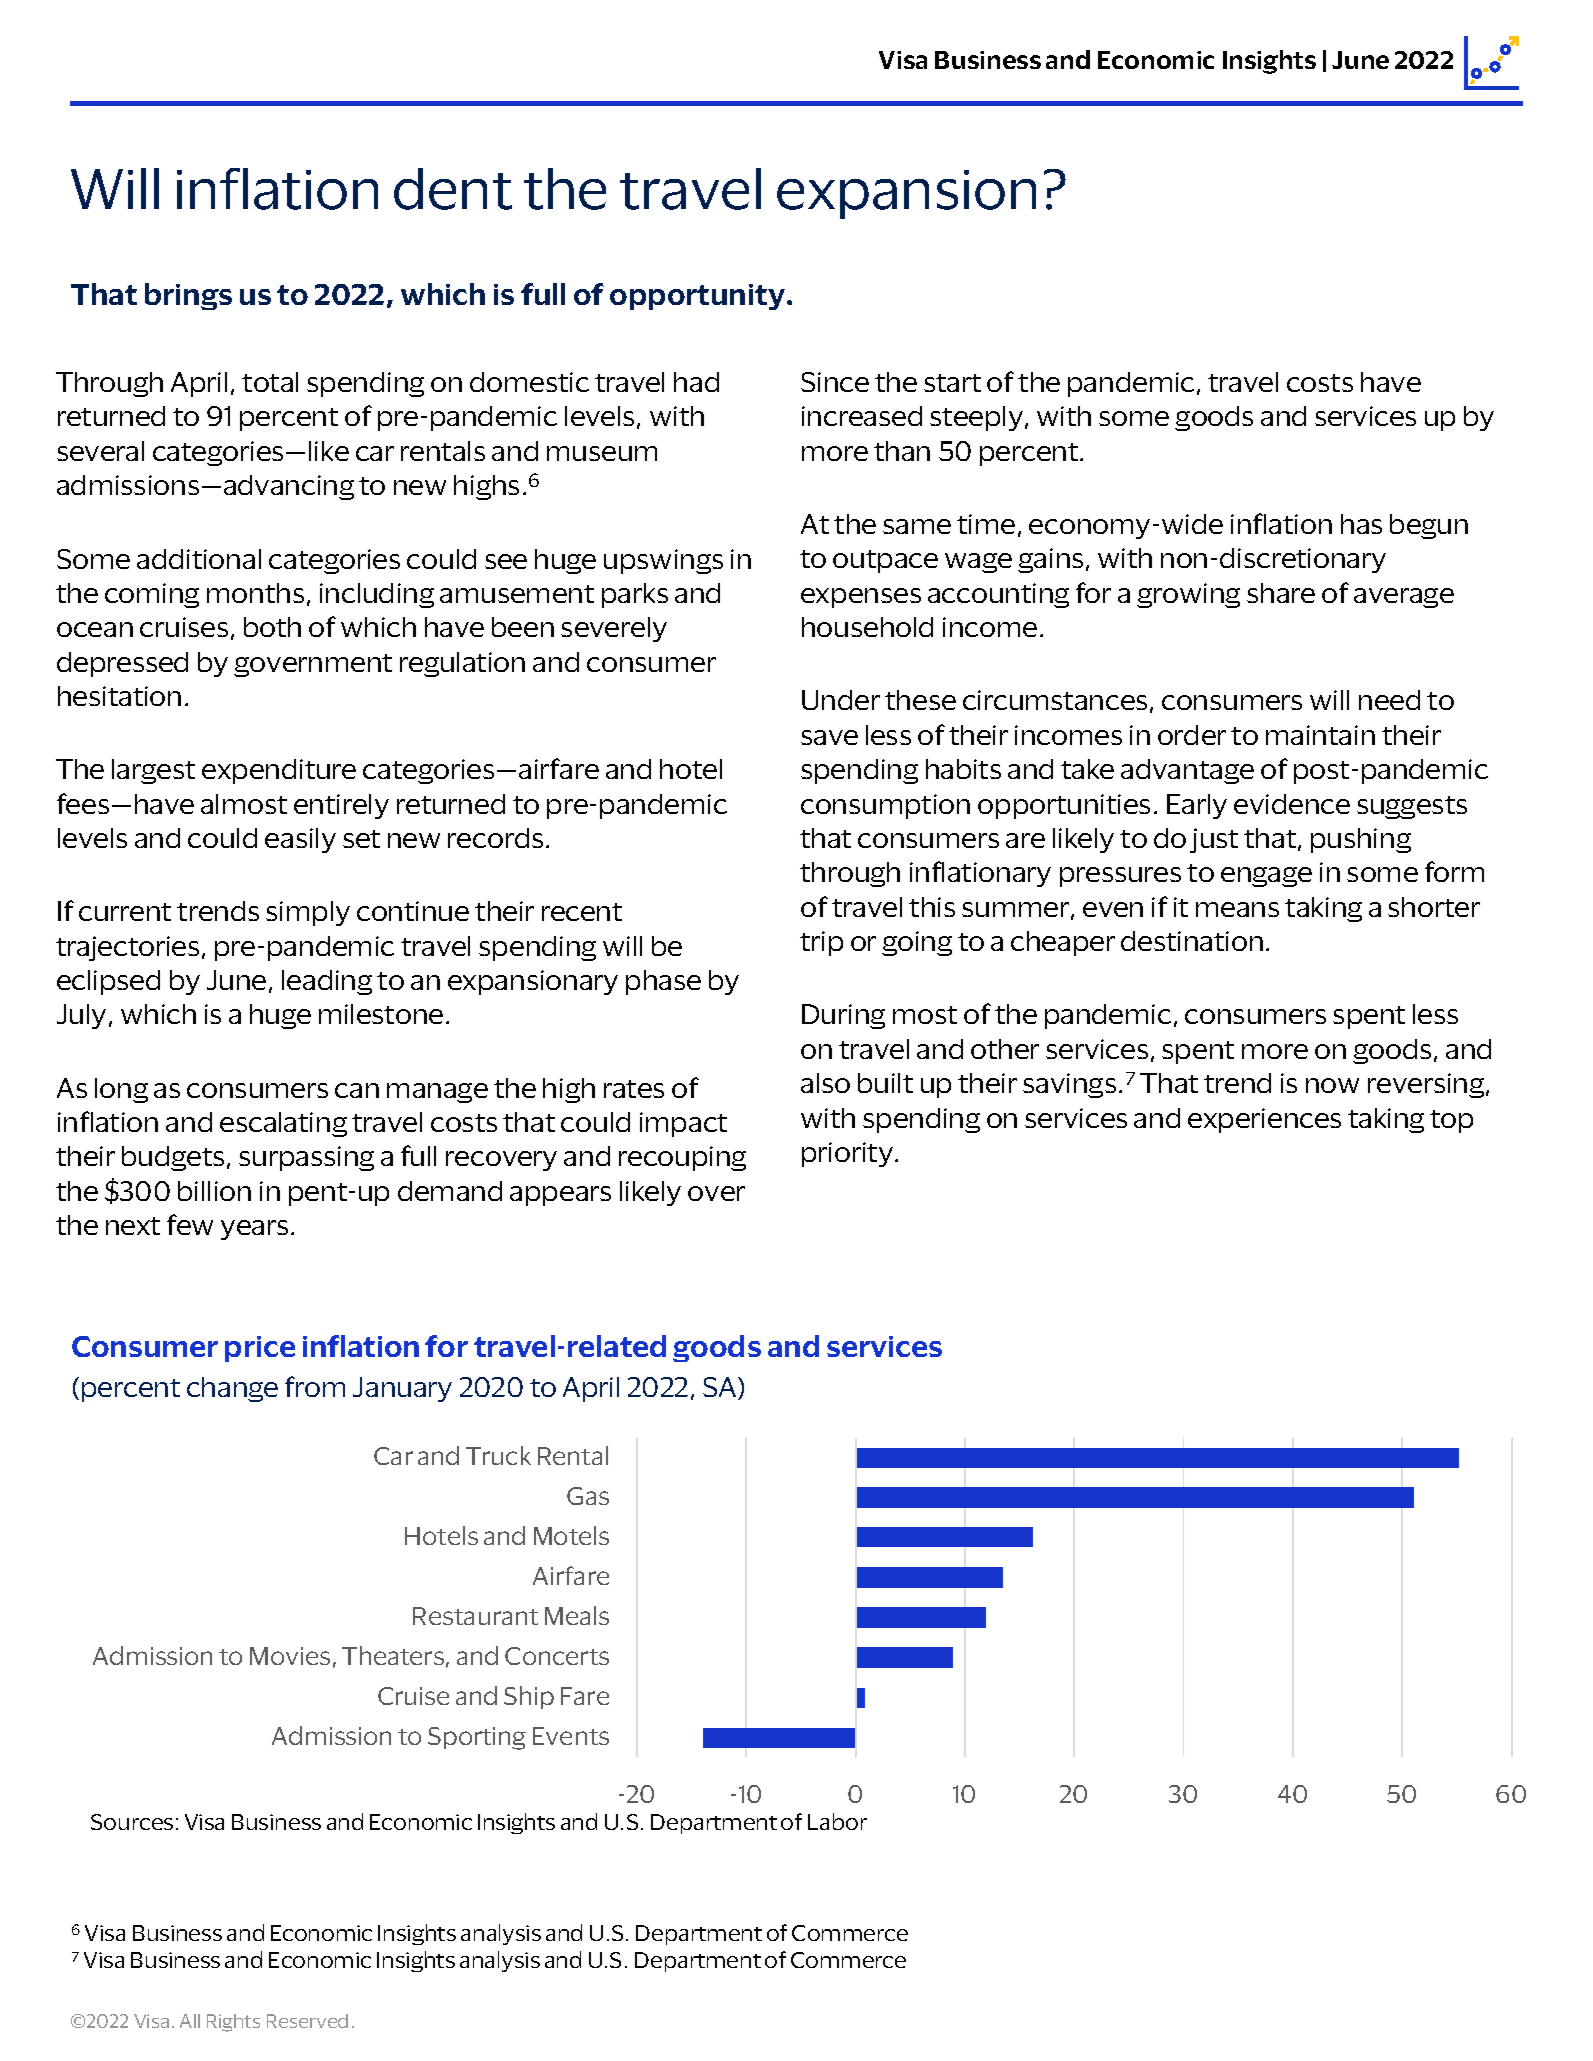 This screenshot has width=1593, height=2061. I want to click on Rights, so click(233, 2023).
